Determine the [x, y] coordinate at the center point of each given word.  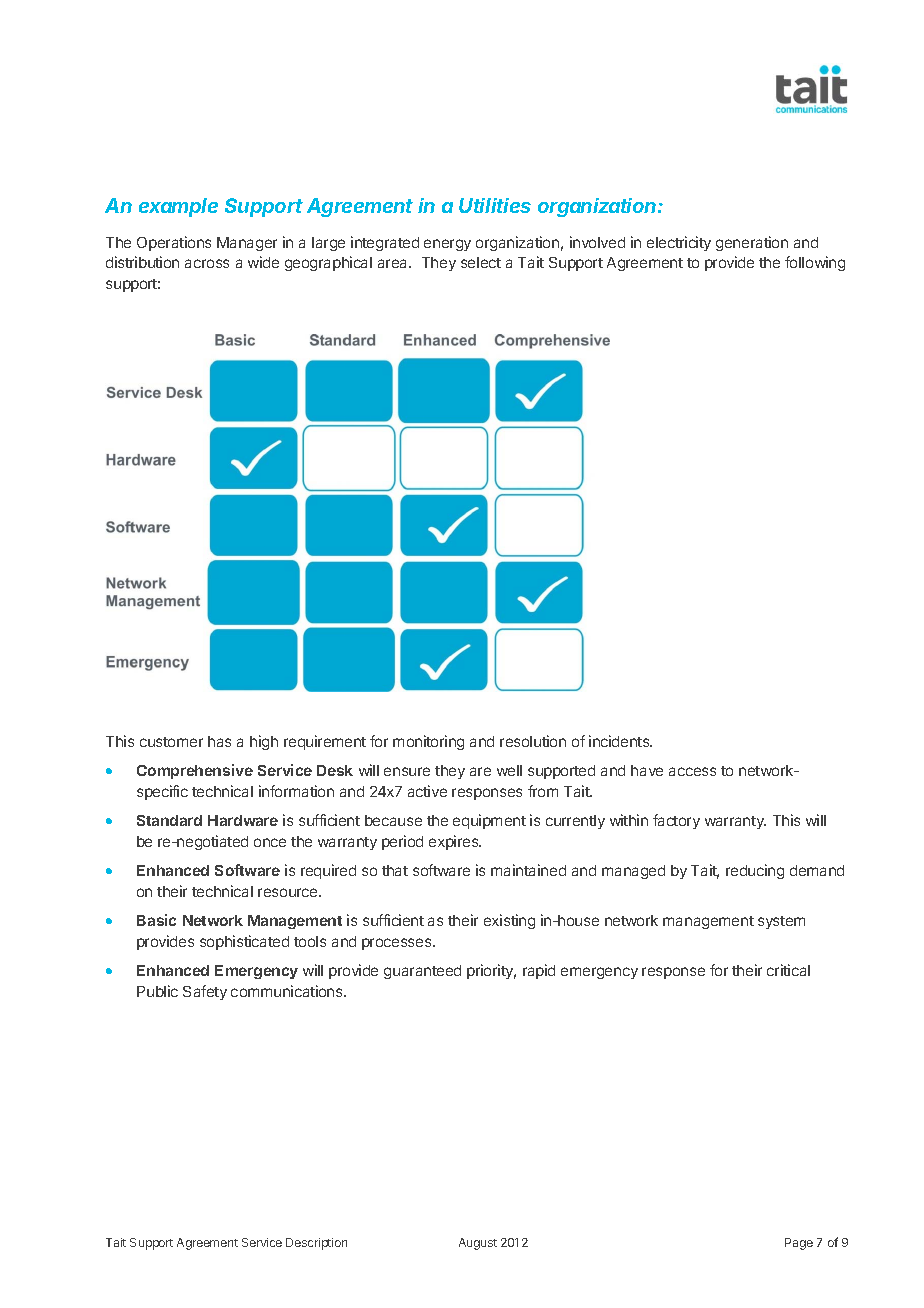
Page [799, 1244]
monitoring [428, 742]
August [478, 1244]
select [481, 262]
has [219, 741]
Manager [247, 244]
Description [316, 1244]
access [692, 771]
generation [752, 243]
